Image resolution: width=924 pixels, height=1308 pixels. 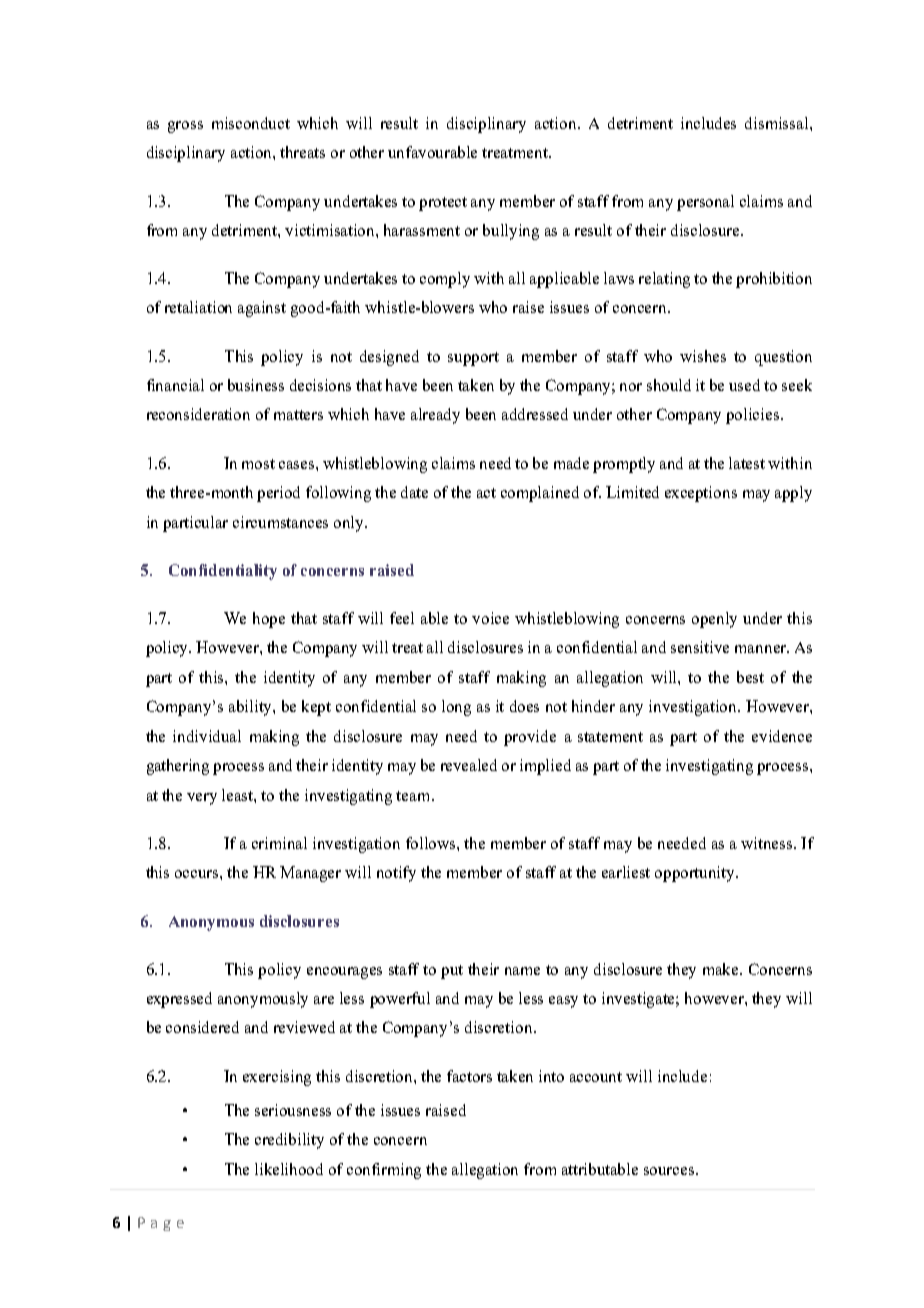 I want to click on misconduct, so click(x=251, y=123).
